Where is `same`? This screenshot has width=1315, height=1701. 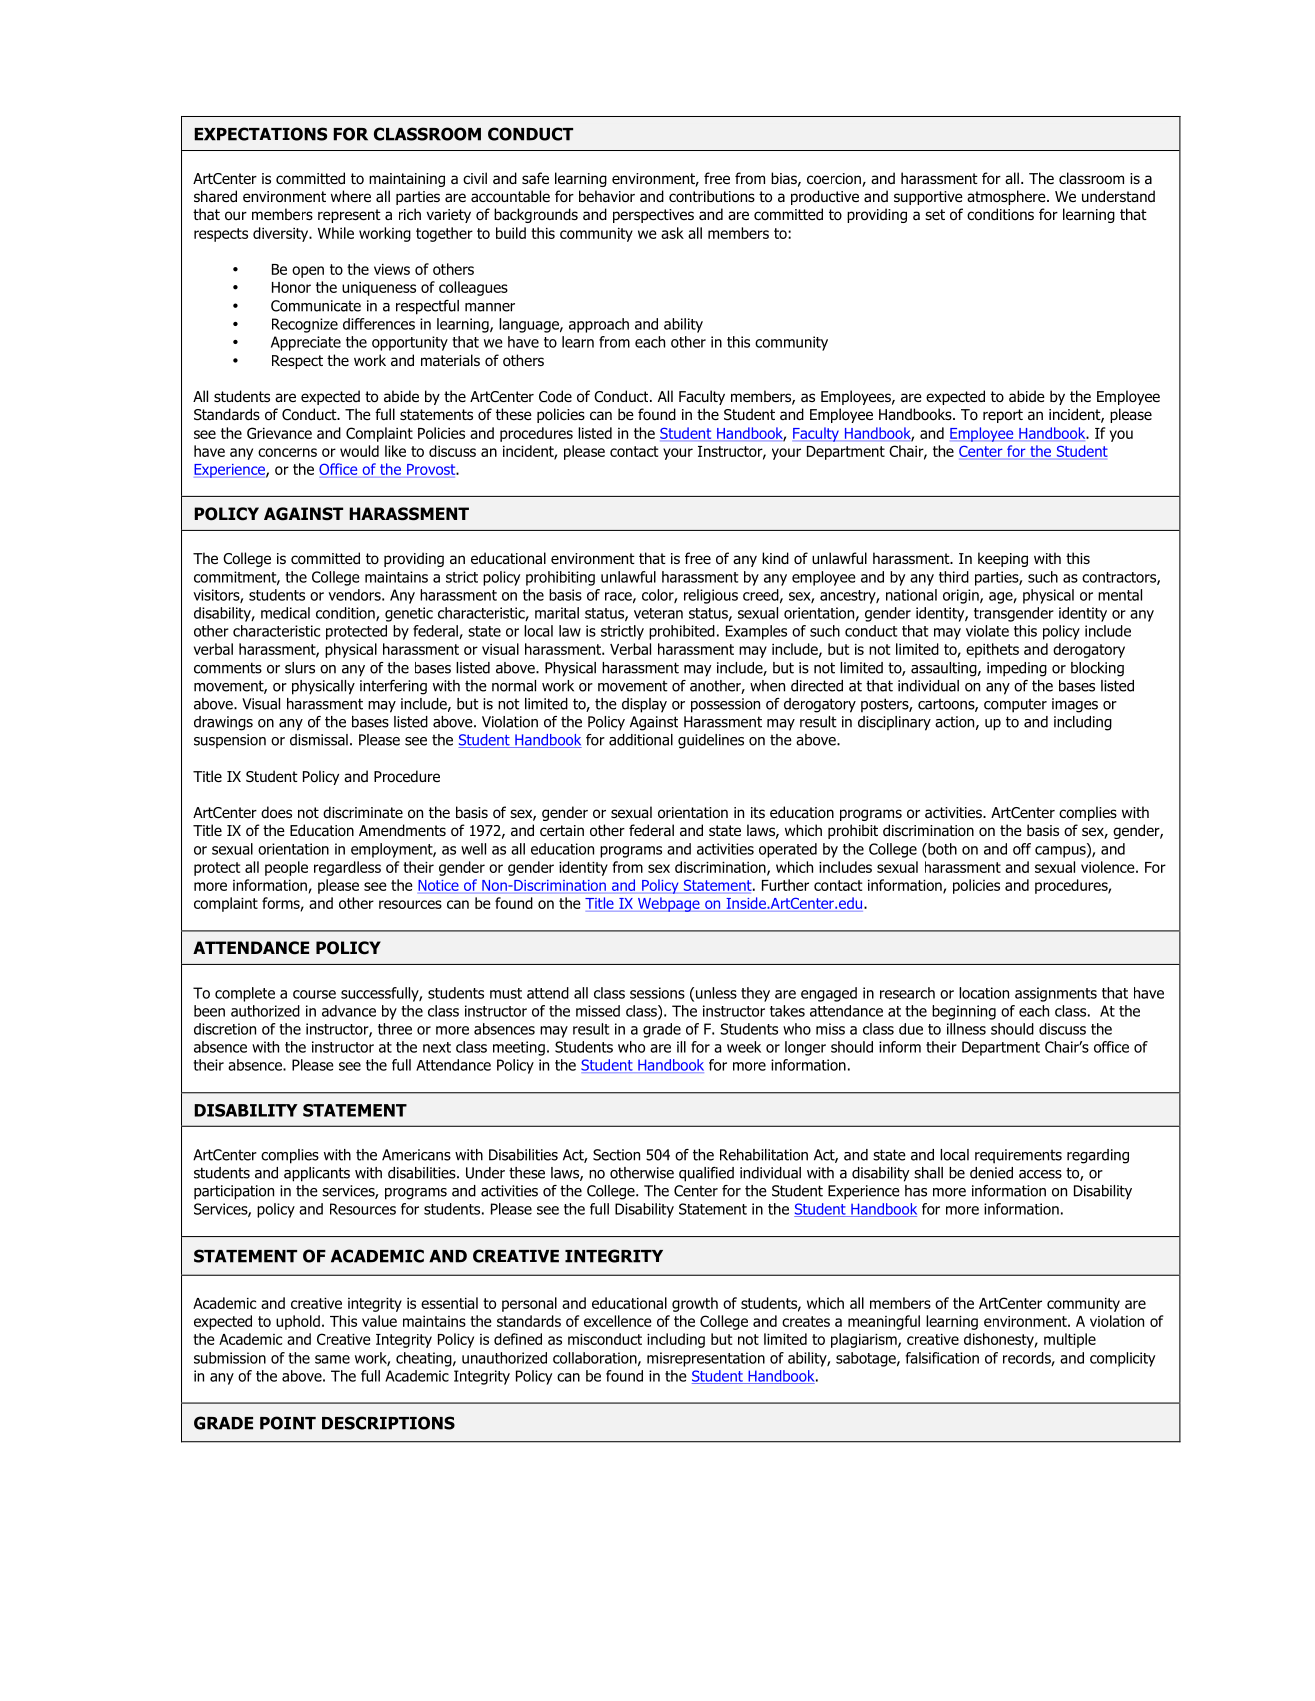
same is located at coordinates (332, 1359).
